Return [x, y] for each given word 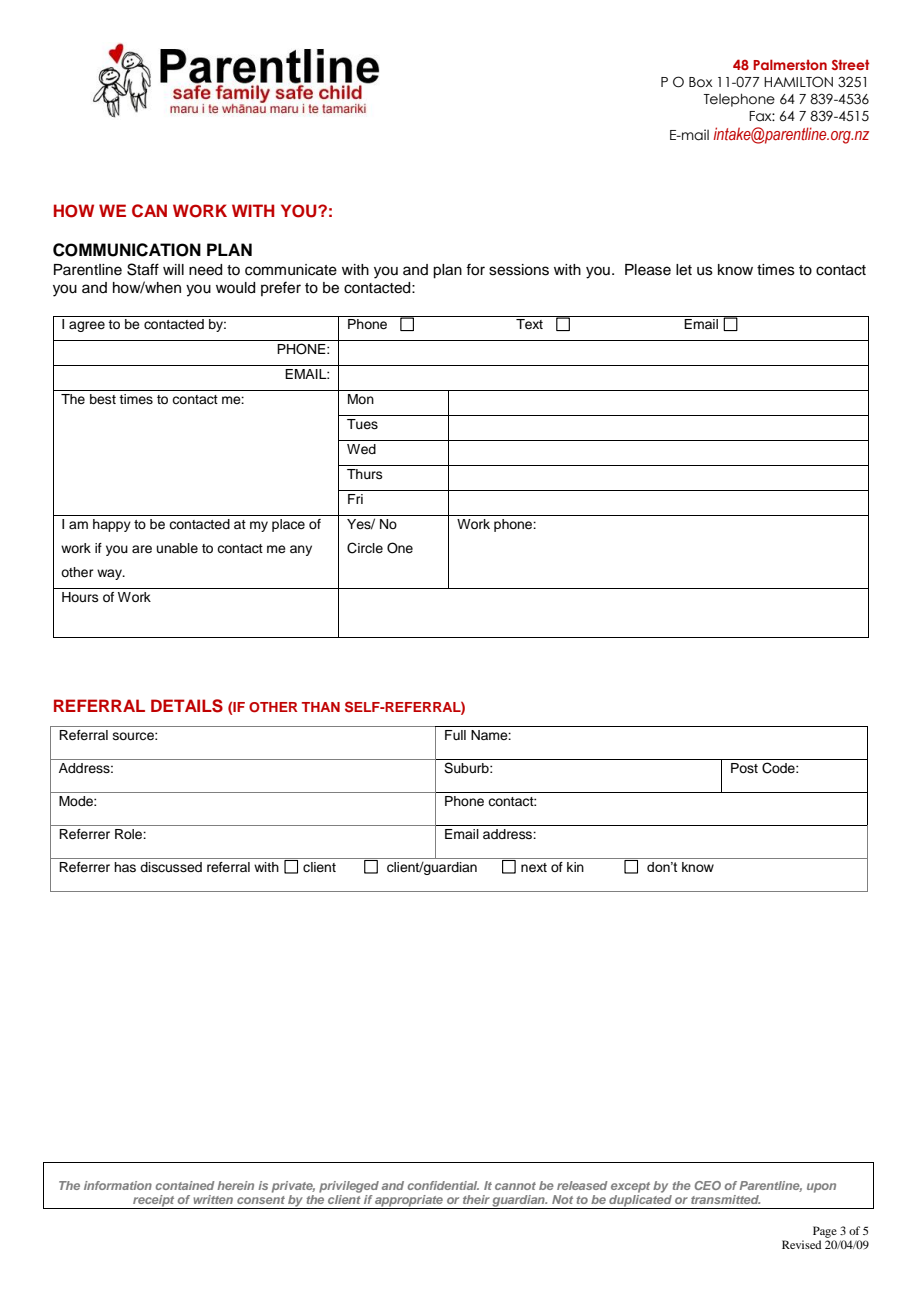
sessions [519, 270]
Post [744, 768]
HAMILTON [798, 82]
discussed [171, 867]
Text [529, 324]
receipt [154, 1202]
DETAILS [187, 706]
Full [455, 735]
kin [575, 867]
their [476, 1199]
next [534, 867]
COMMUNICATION [127, 250]
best [103, 399]
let [684, 270]
